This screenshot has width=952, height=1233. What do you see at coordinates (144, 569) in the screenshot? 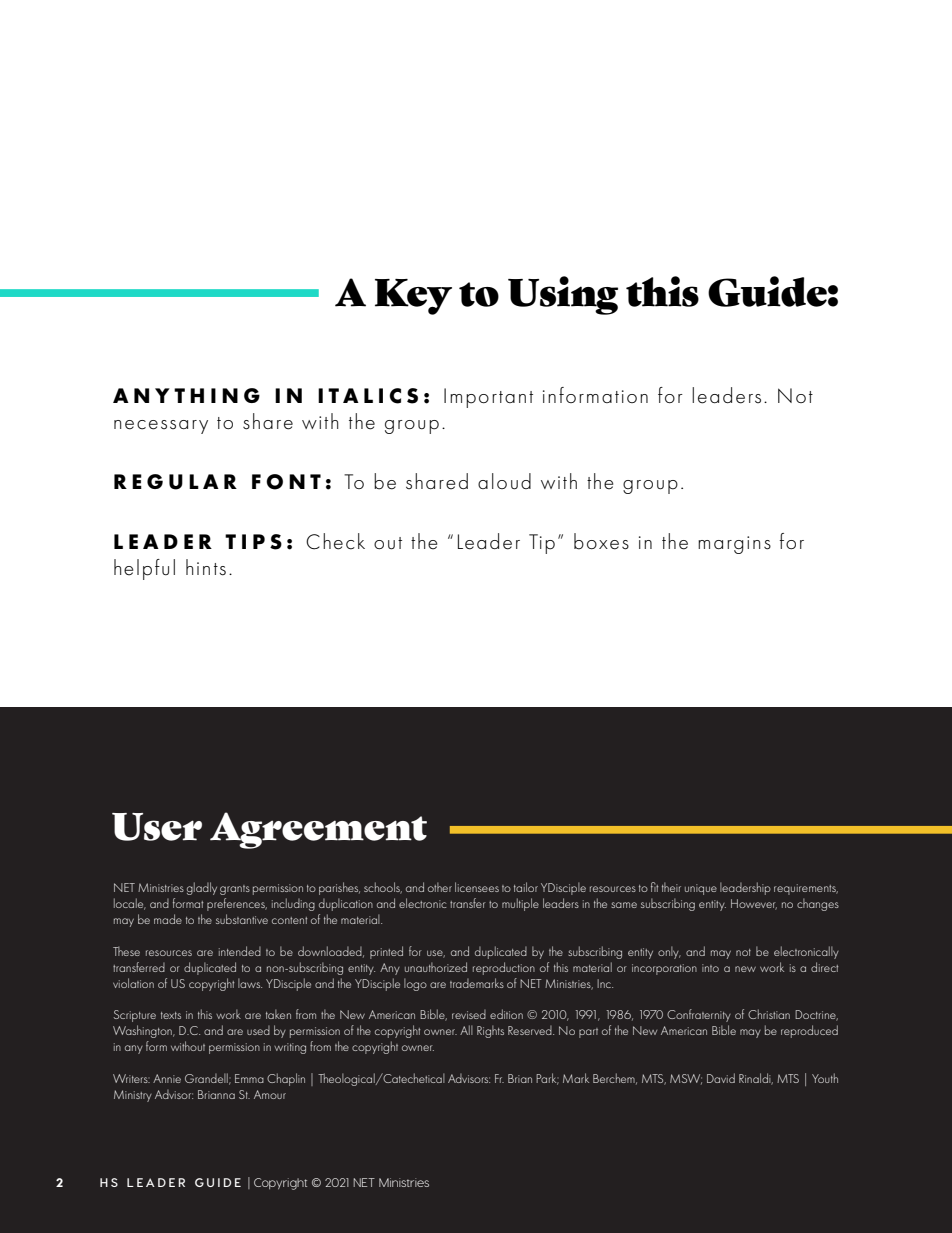
I see `helpful` at bounding box center [144, 569].
